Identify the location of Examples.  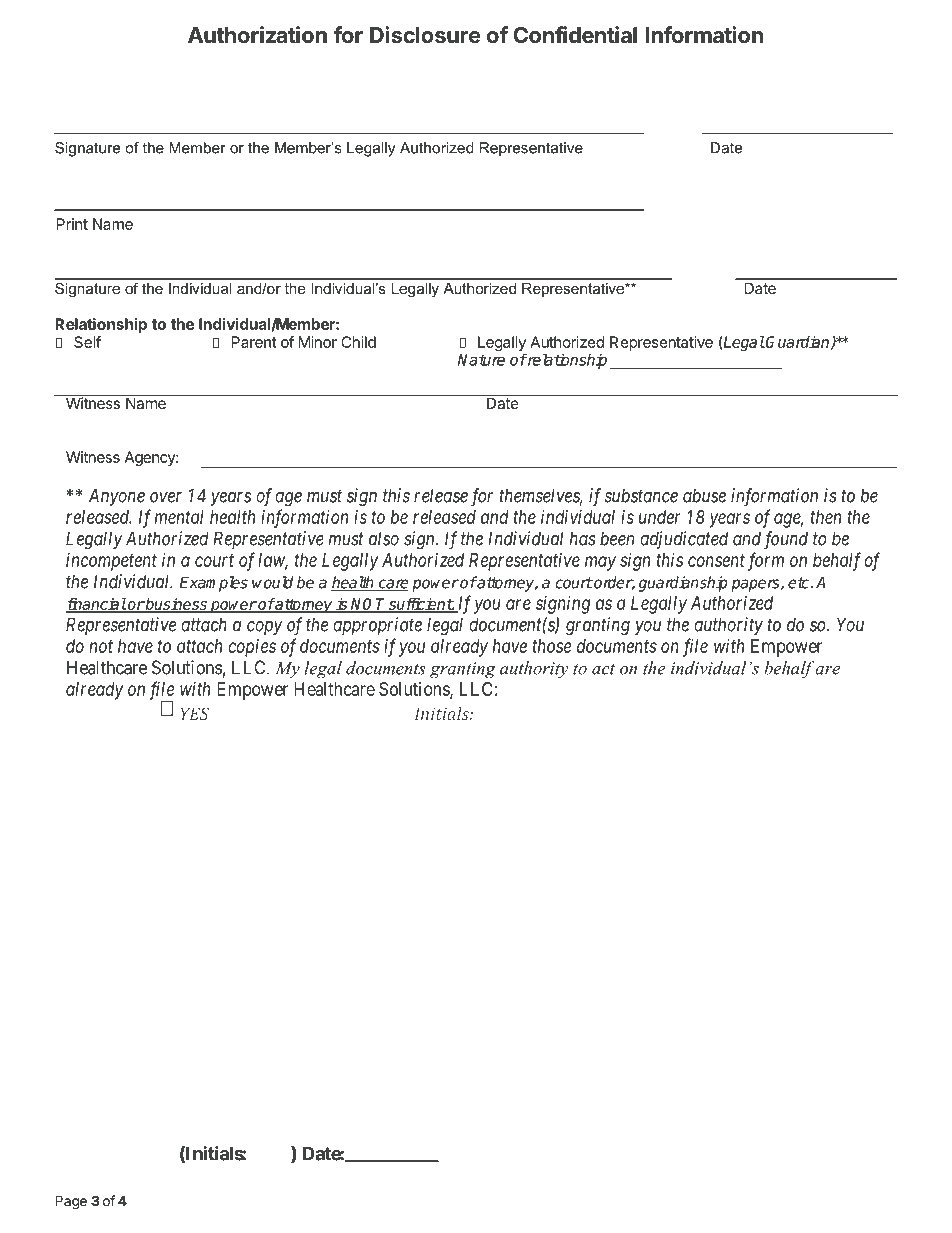
(213, 584).
